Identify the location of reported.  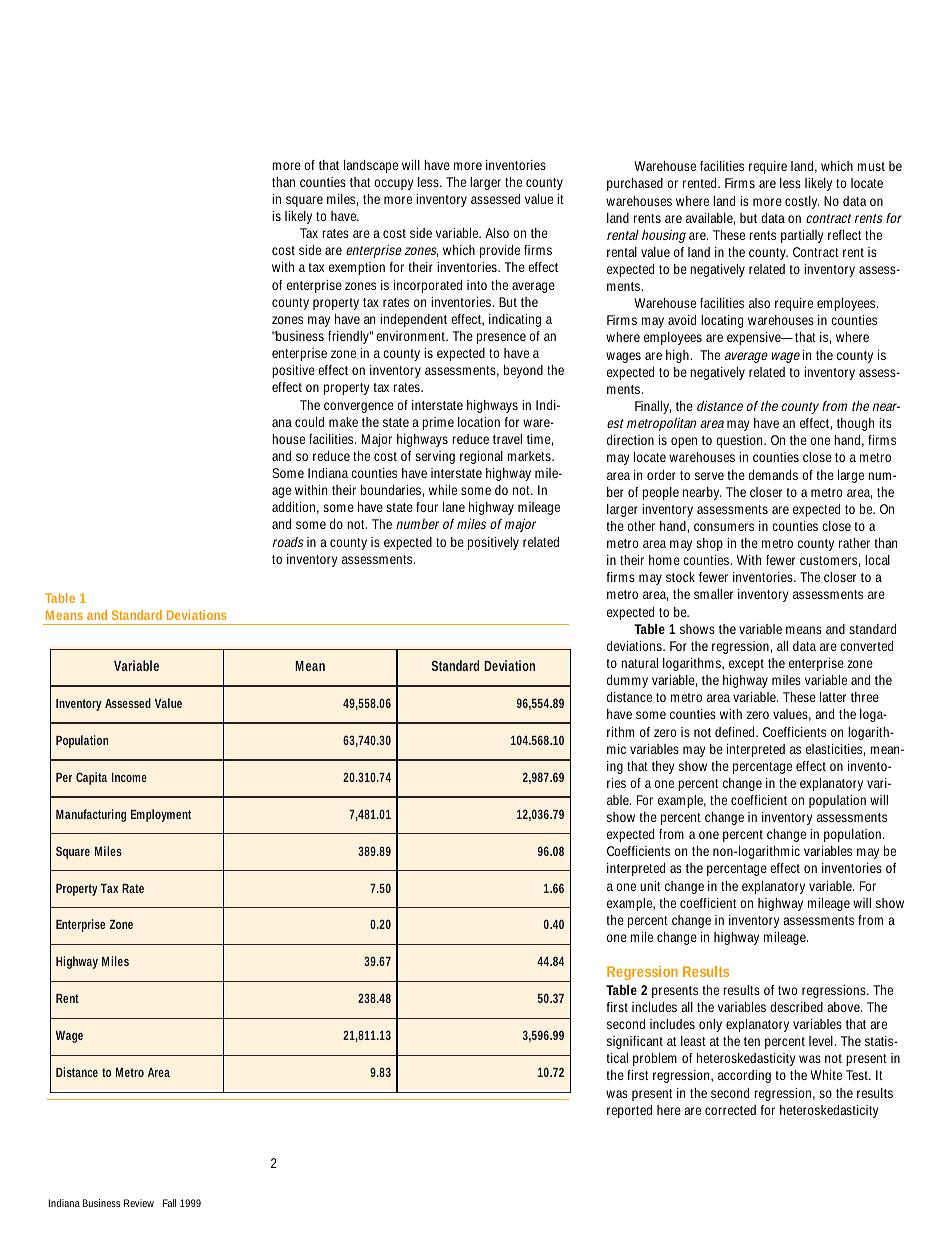
(629, 1111).
